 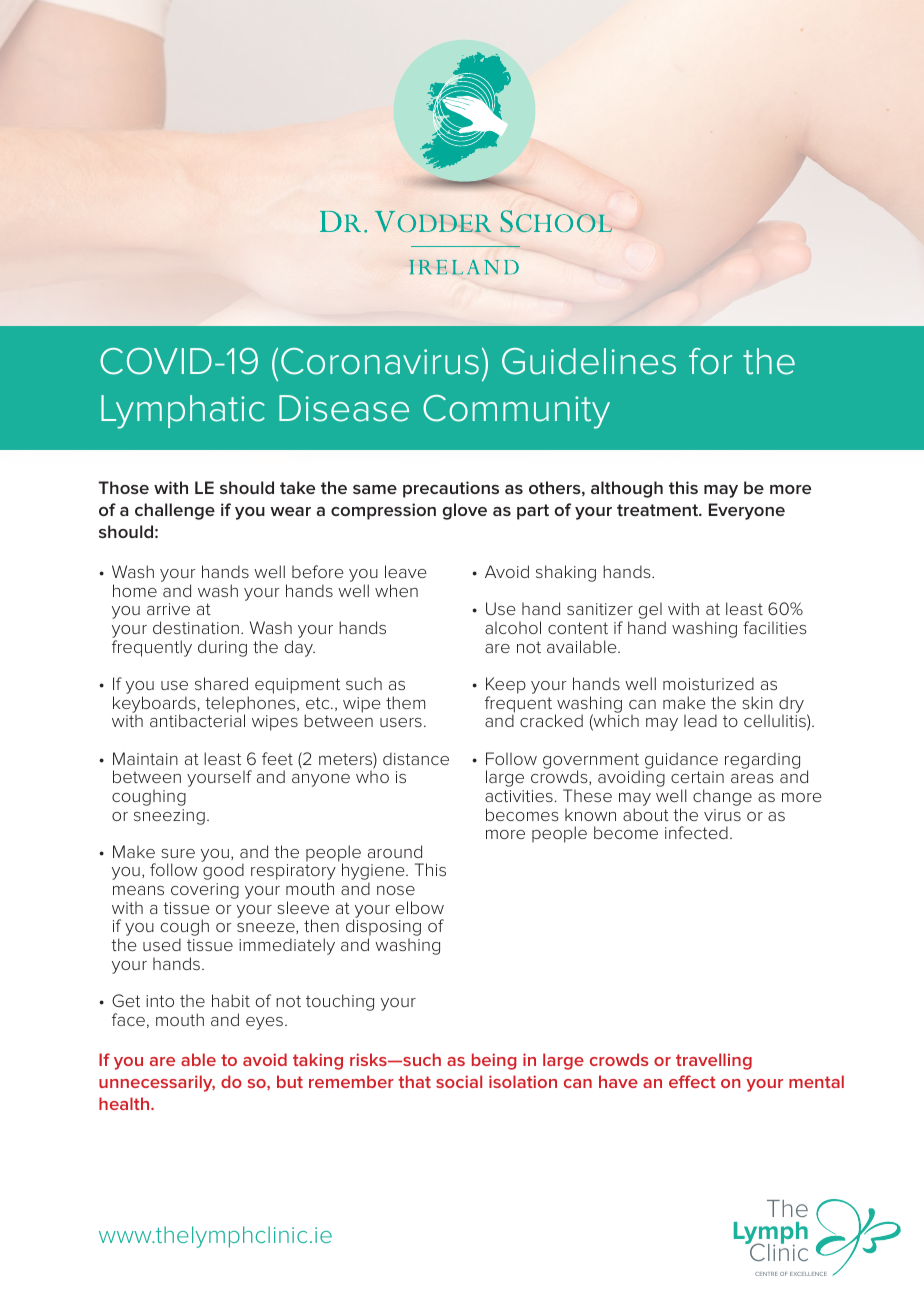 What do you see at coordinates (169, 817) in the document?
I see `sneezing` at bounding box center [169, 817].
